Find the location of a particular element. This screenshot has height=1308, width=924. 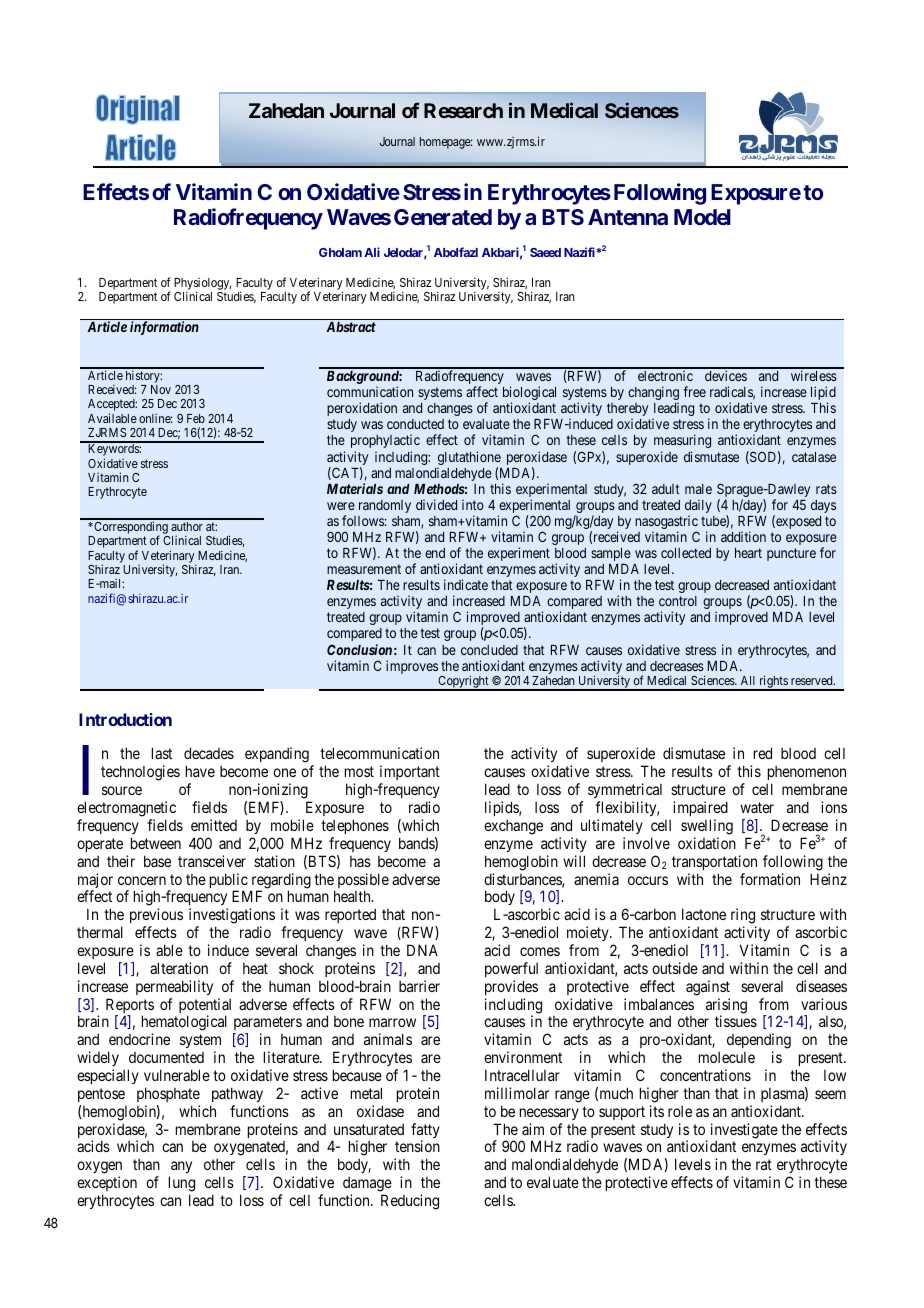

investigate is located at coordinates (744, 1132).
